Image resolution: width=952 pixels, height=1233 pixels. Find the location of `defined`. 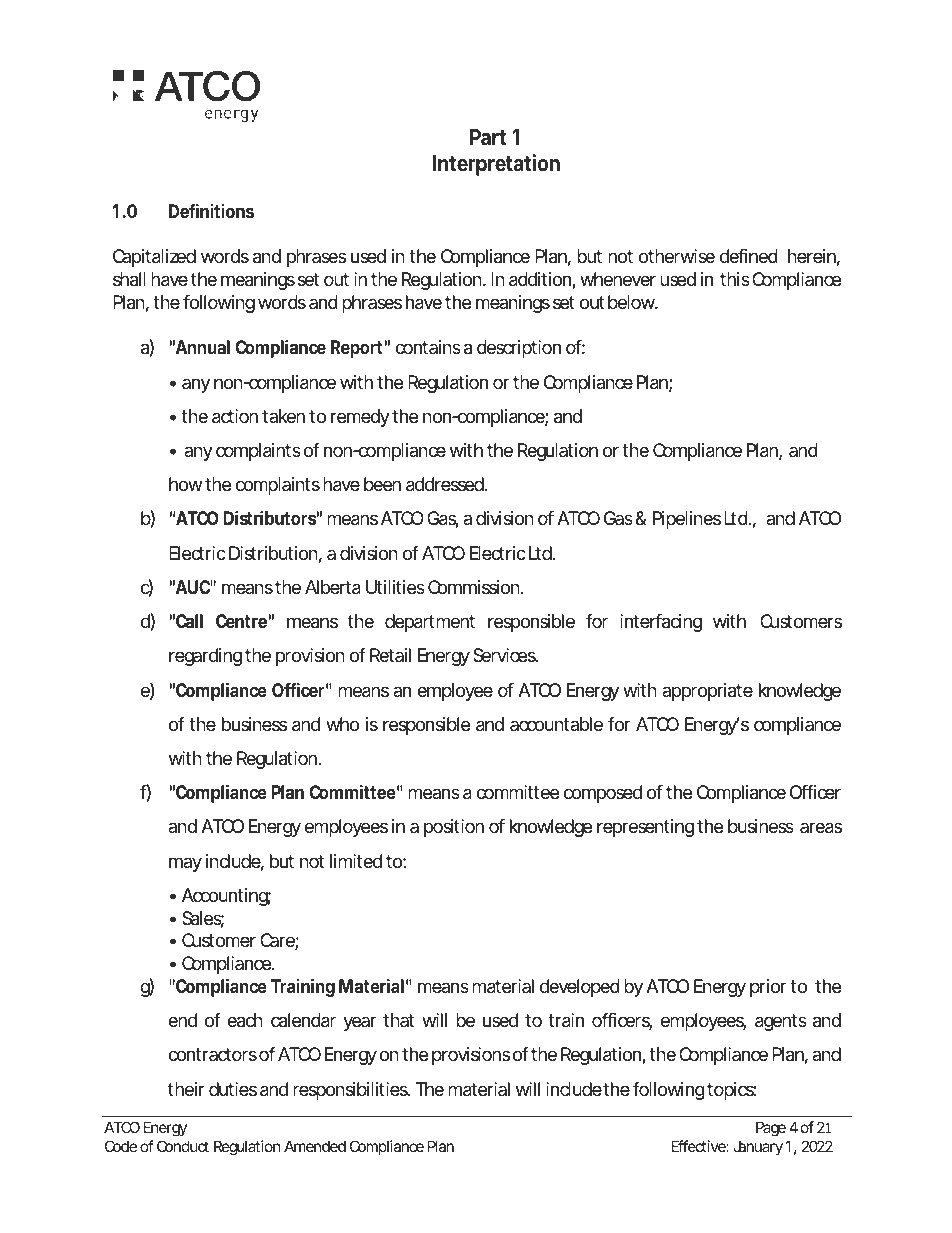

defined is located at coordinates (749, 256).
